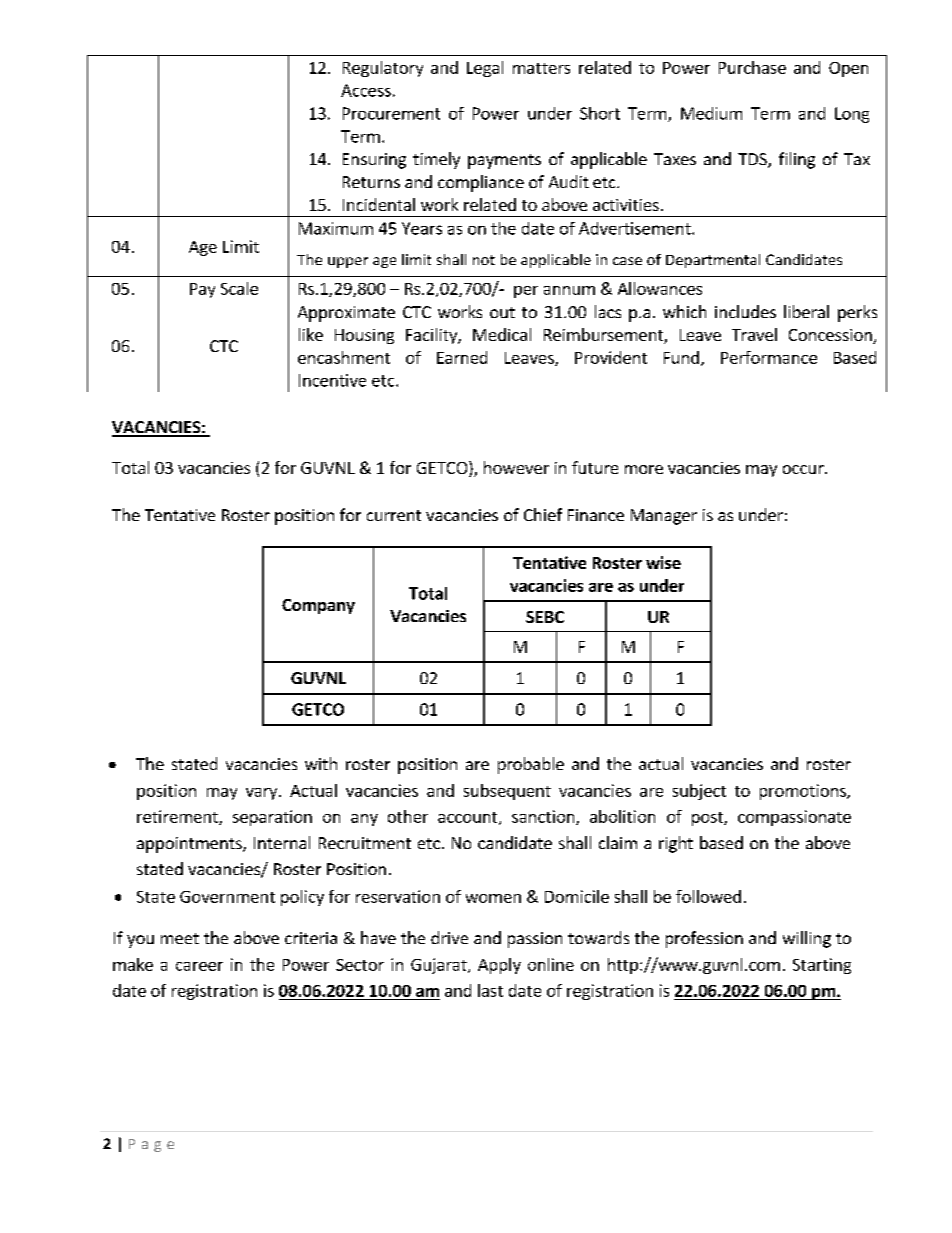 The image size is (952, 1233). I want to click on Apply, so click(499, 966).
